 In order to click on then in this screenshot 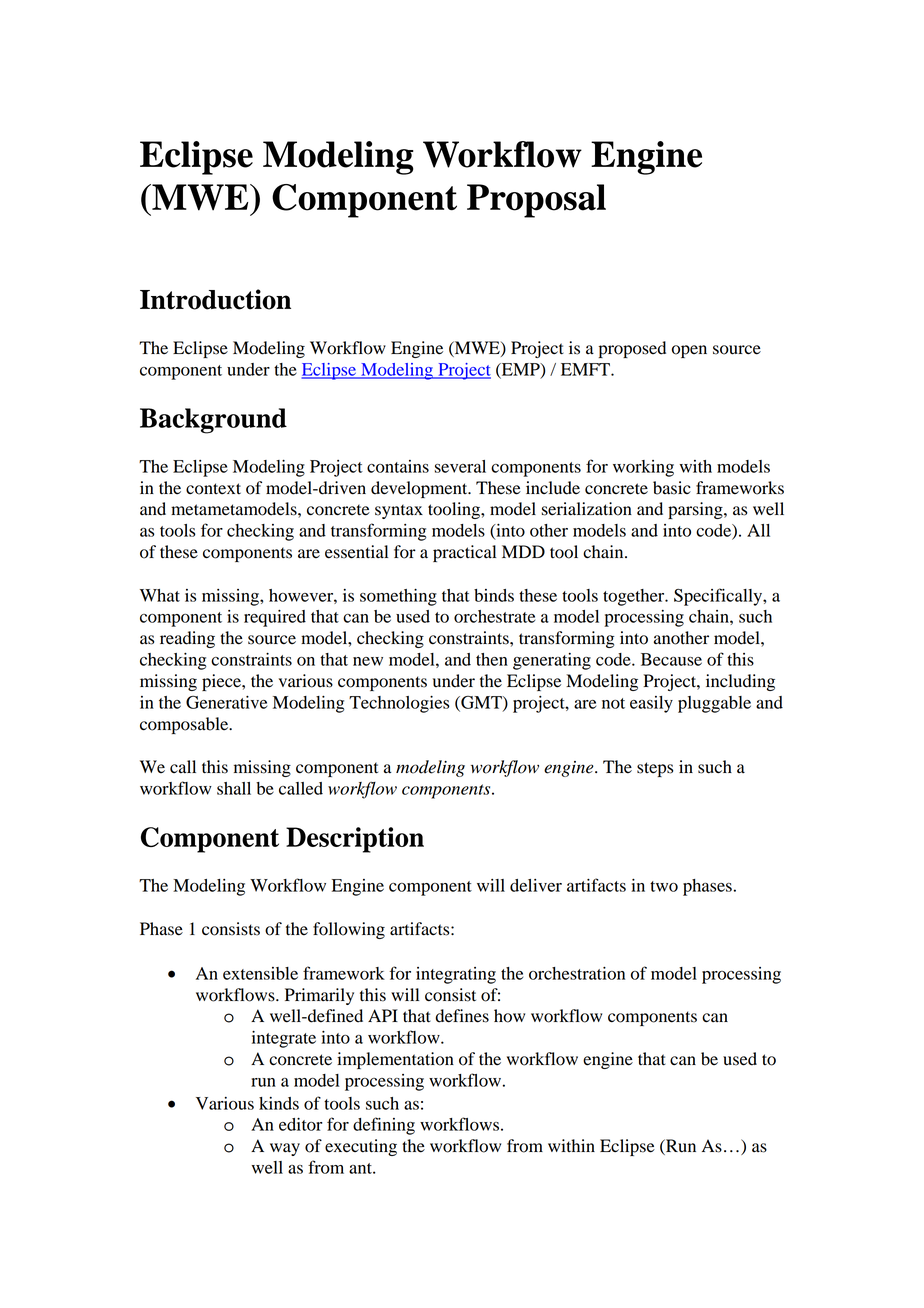, I will do `click(492, 659)`.
